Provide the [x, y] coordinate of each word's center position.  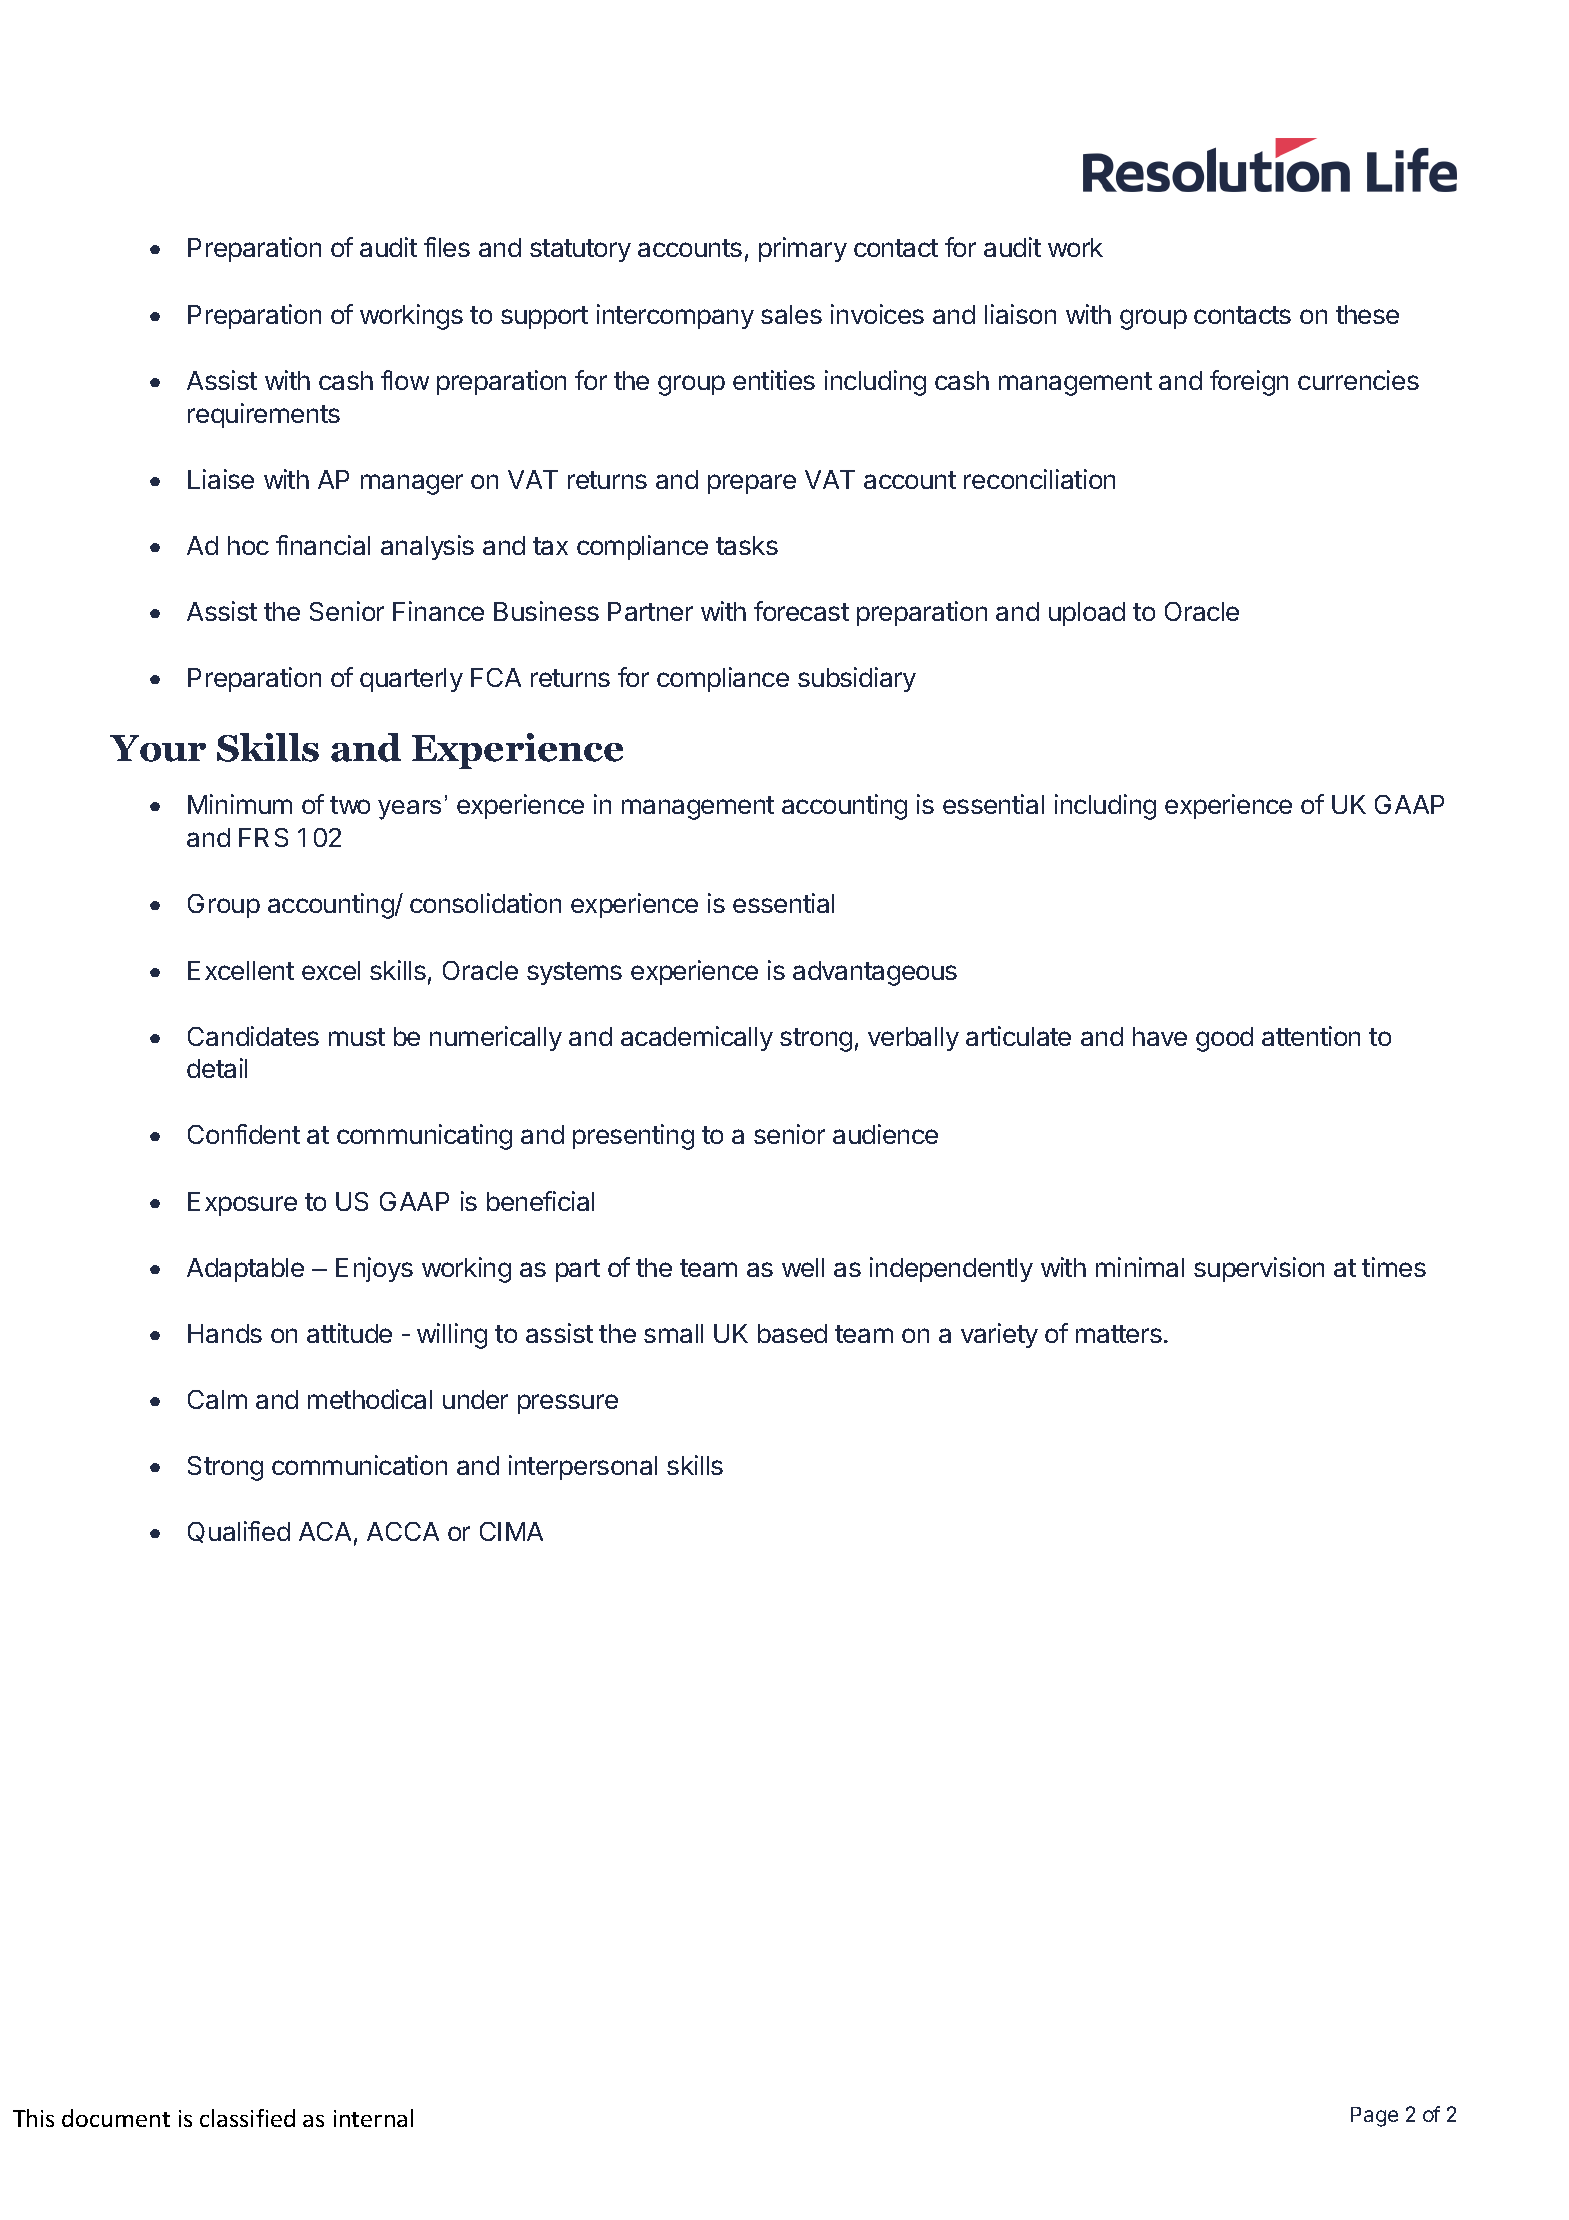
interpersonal [583, 1467]
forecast [801, 611]
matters [1119, 1334]
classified [247, 2118]
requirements [264, 415]
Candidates [253, 1036]
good [1224, 1039]
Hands [225, 1333]
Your [158, 748]
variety [999, 1335]
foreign [1249, 383]
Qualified [239, 1532]
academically [697, 1038]
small [673, 1333]
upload [1087, 614]
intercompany [675, 316]
